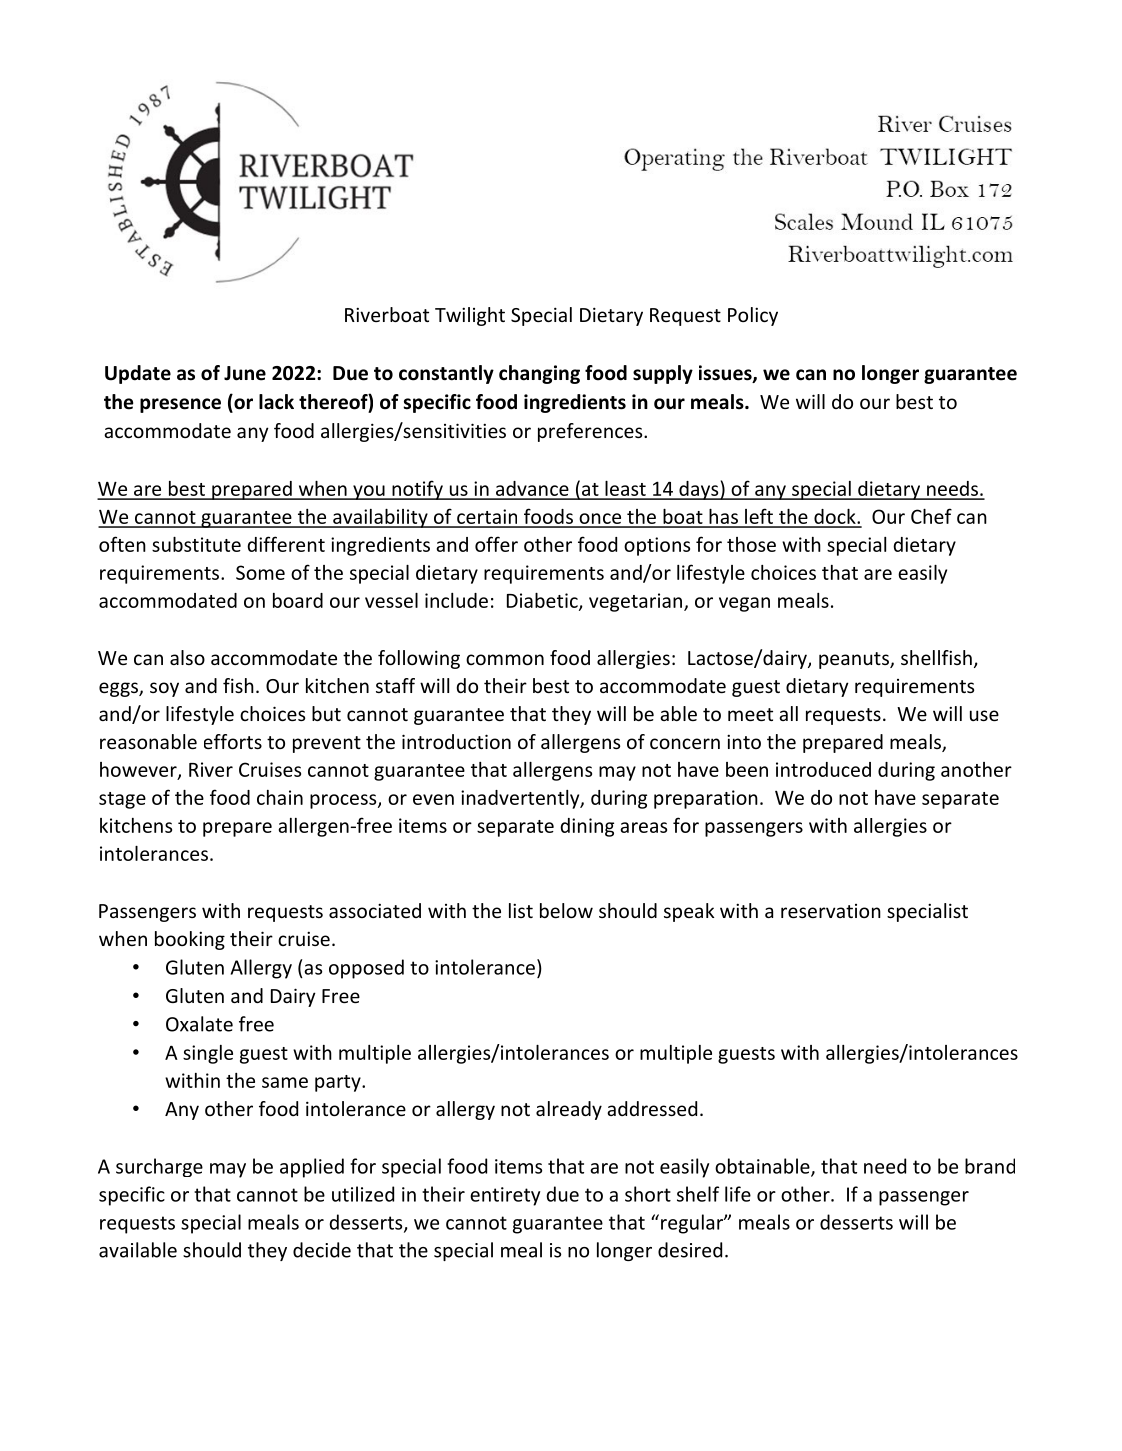 The image size is (1122, 1451). I want to click on June, so click(245, 373).
